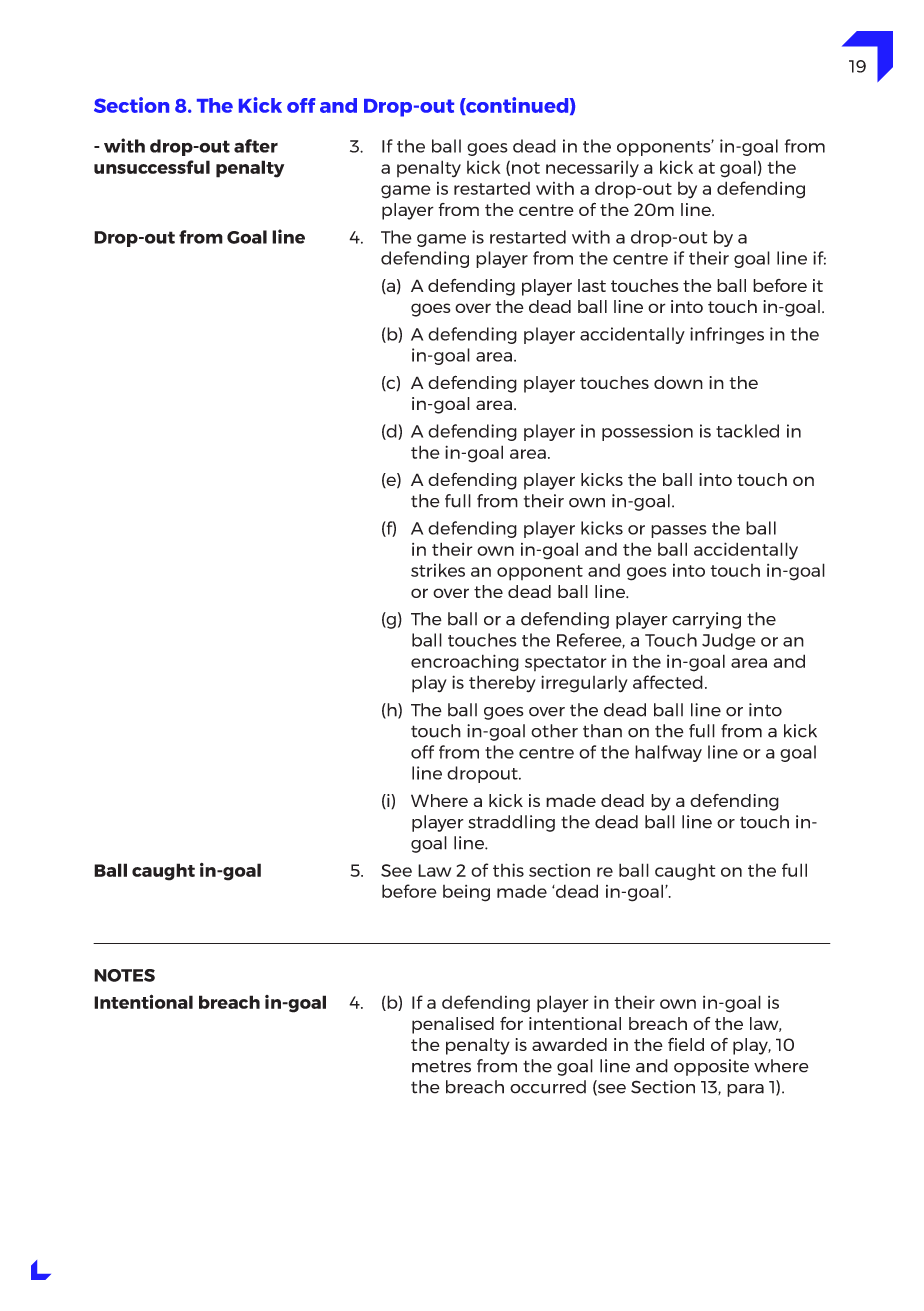 The image size is (924, 1311). Describe the element at coordinates (592, 285) in the page. I see `last` at that location.
